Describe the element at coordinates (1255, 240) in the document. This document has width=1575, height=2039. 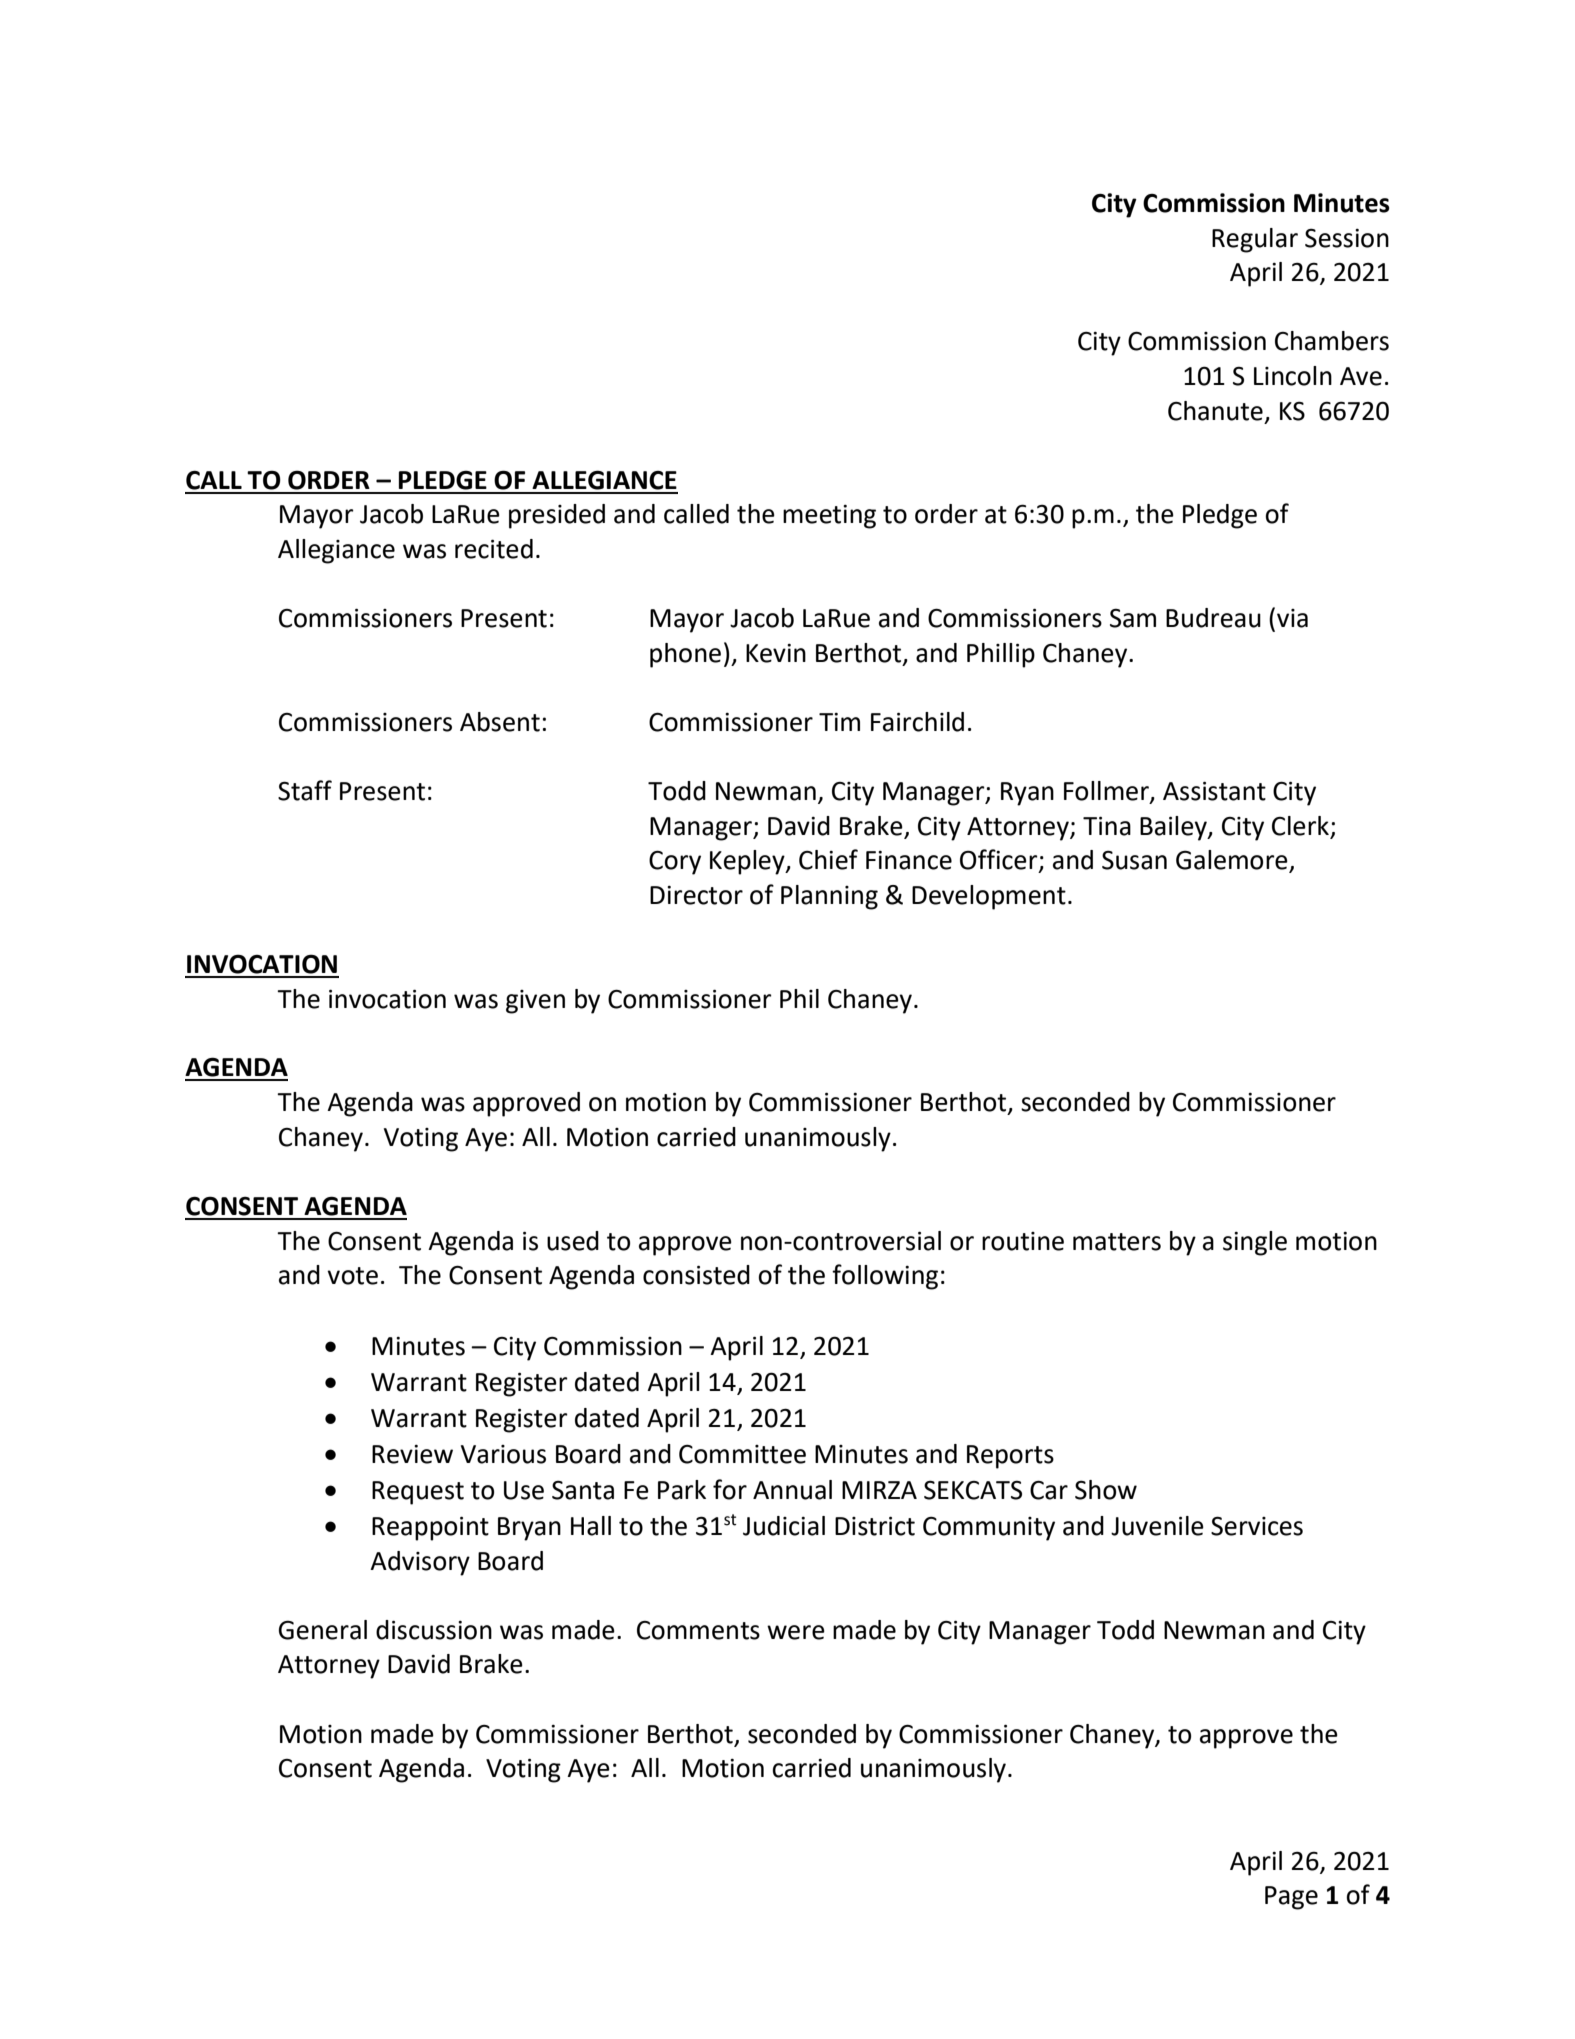
I see `Regular` at that location.
